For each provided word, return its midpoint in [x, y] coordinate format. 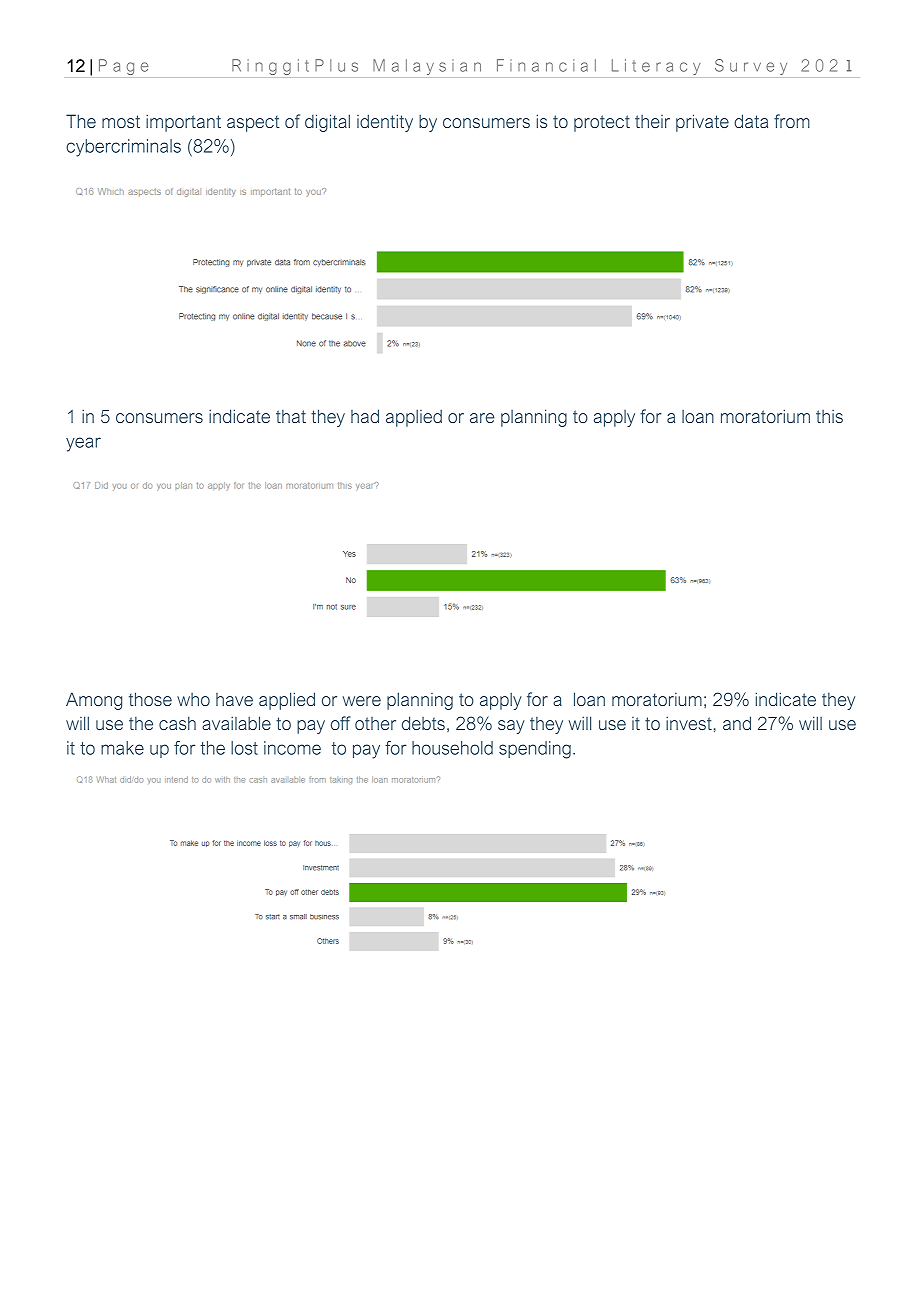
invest [689, 723]
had [365, 416]
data [751, 121]
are [482, 418]
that [291, 416]
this [829, 416]
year [83, 444]
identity [385, 123]
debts [423, 723]
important [183, 123]
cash [177, 723]
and [737, 723]
